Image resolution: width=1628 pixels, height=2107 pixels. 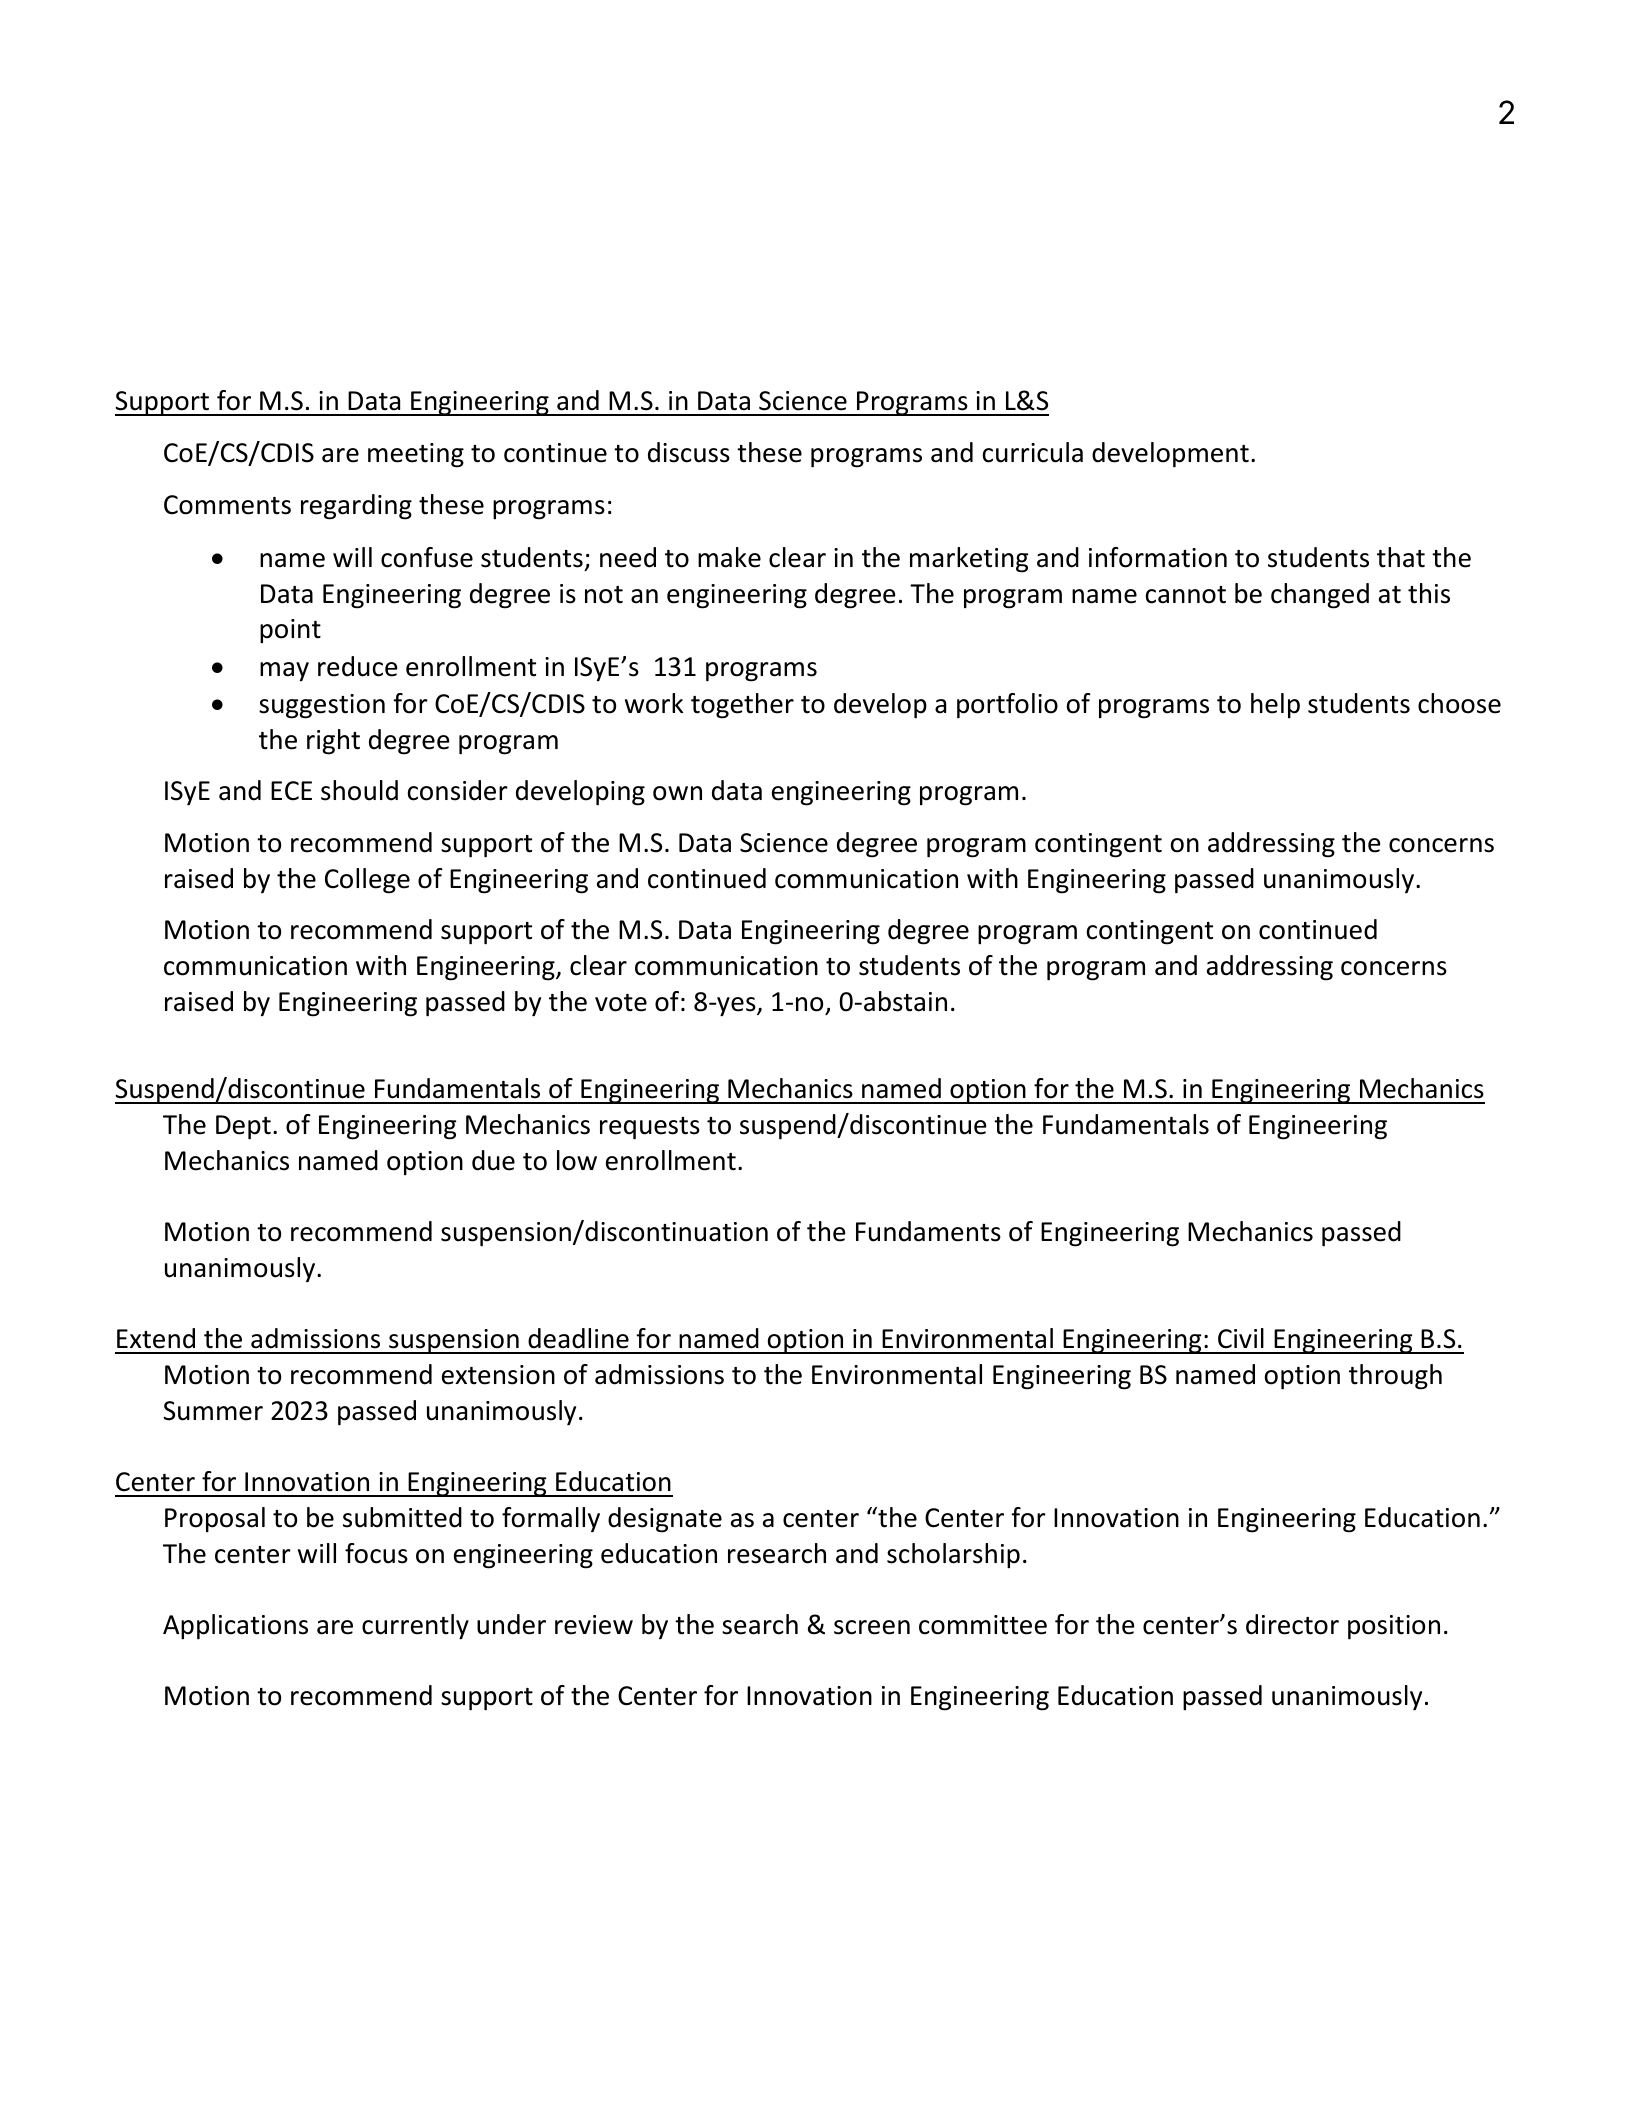 I want to click on Civil, so click(x=1241, y=1338).
